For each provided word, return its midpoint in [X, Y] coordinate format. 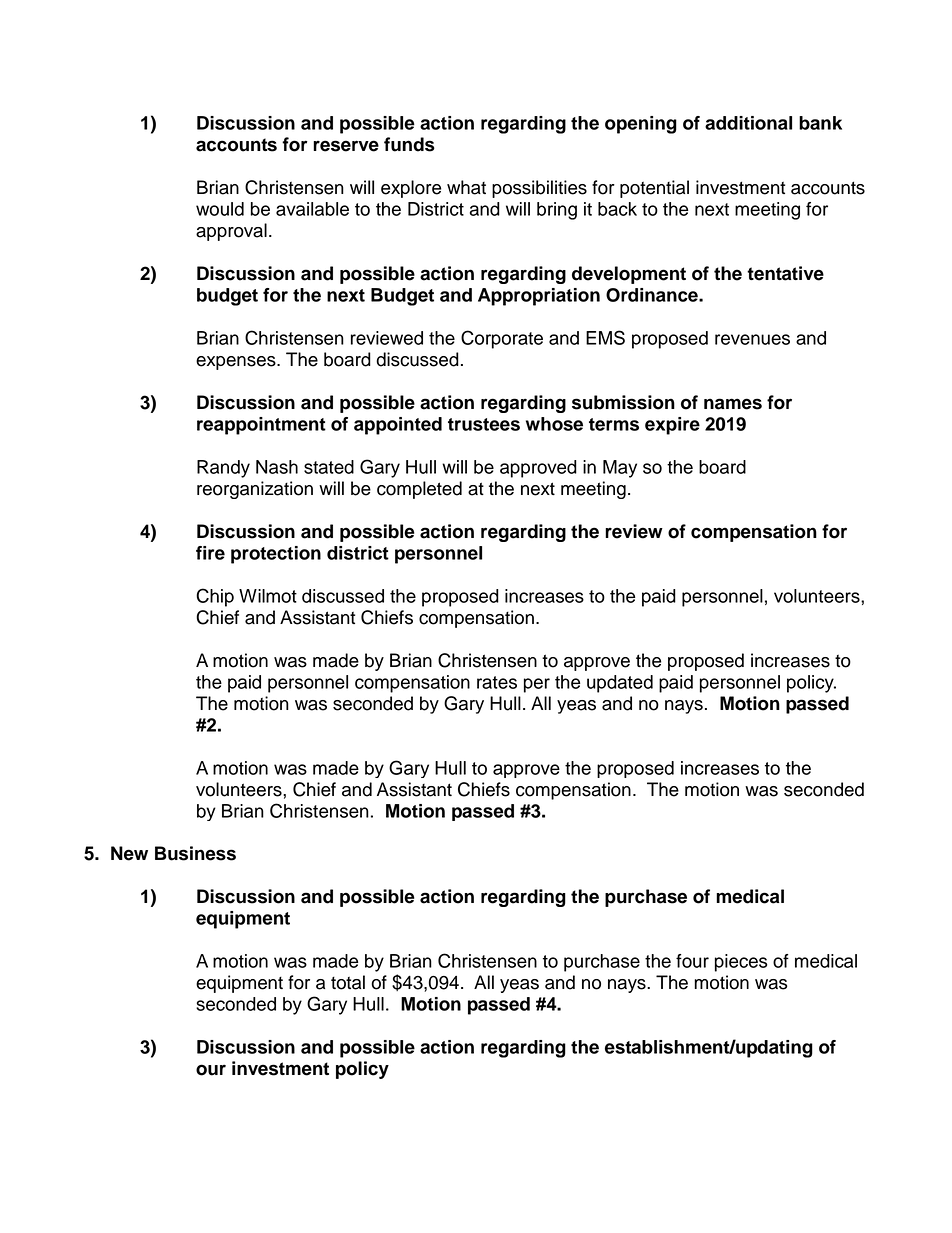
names [733, 404]
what [466, 187]
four [692, 961]
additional [748, 123]
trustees [484, 424]
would [220, 209]
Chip [215, 597]
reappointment [261, 426]
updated [620, 684]
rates [497, 682]
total [348, 982]
